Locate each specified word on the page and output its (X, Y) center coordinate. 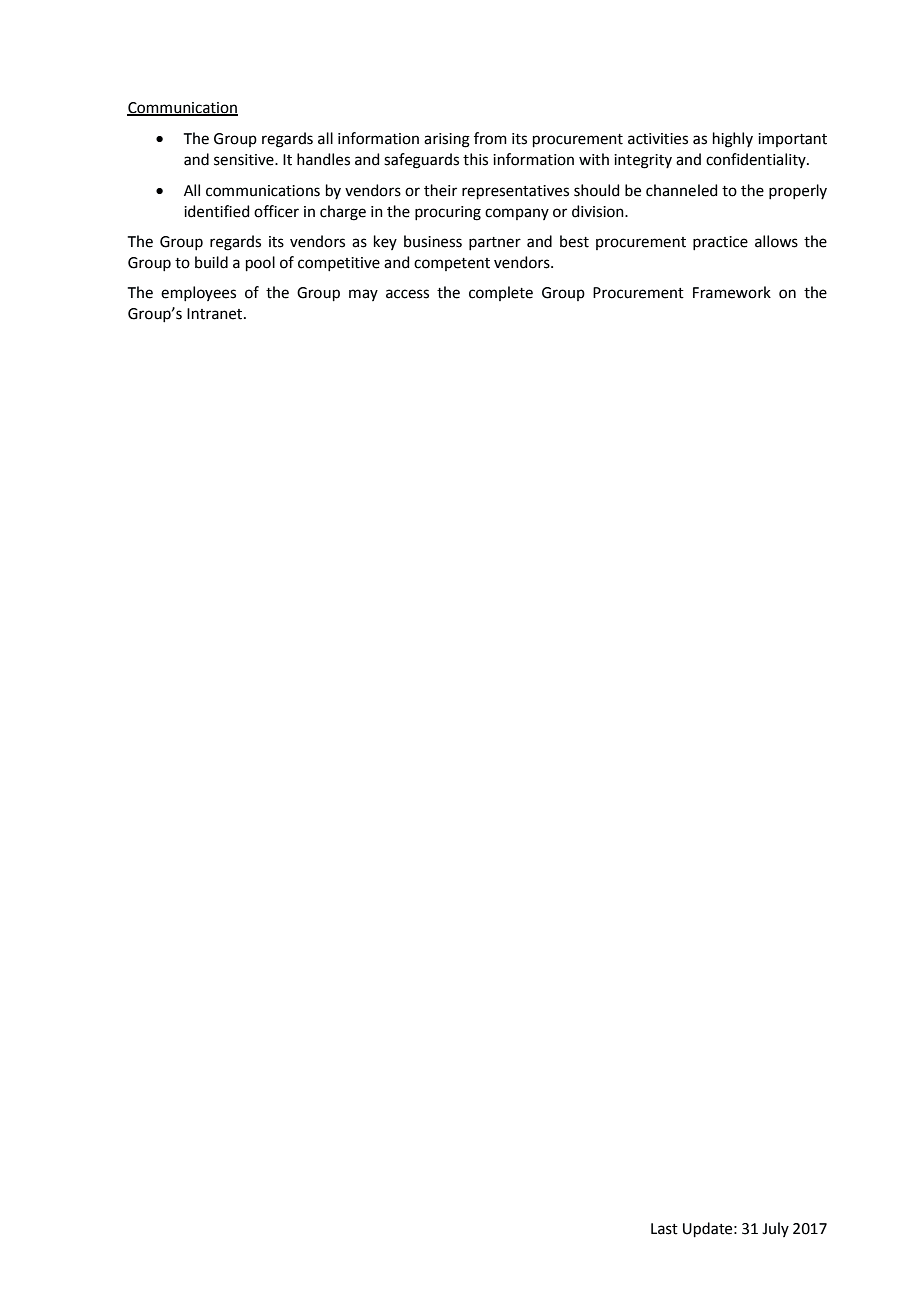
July (775, 1229)
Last (664, 1229)
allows (776, 241)
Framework (732, 292)
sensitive (245, 160)
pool (260, 264)
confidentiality (757, 160)
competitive (339, 264)
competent (452, 264)
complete (501, 293)
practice (720, 243)
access (407, 294)
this (475, 159)
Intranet (216, 314)
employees (198, 293)
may (363, 295)
